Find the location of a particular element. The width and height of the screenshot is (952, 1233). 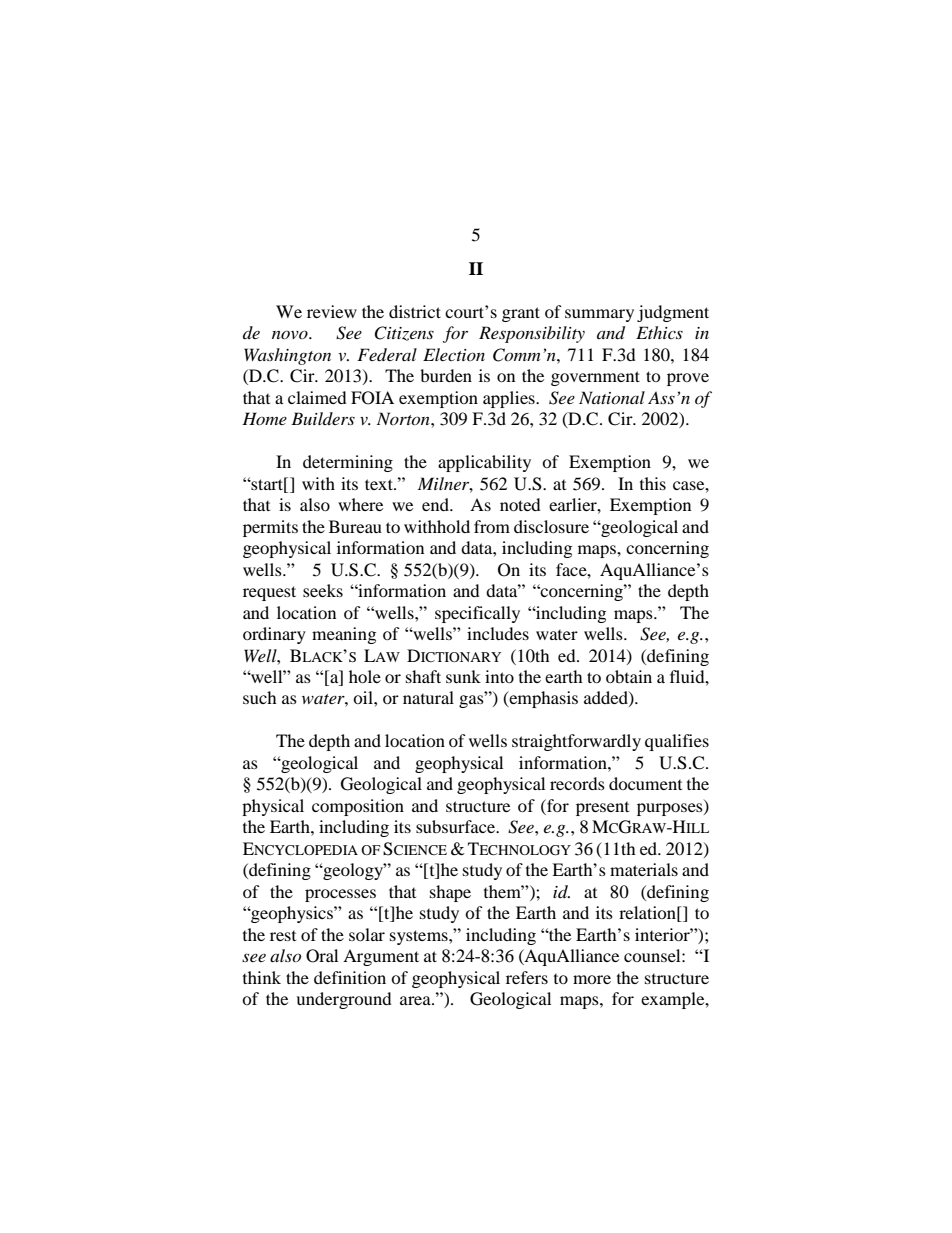

composition is located at coordinates (358, 807).
